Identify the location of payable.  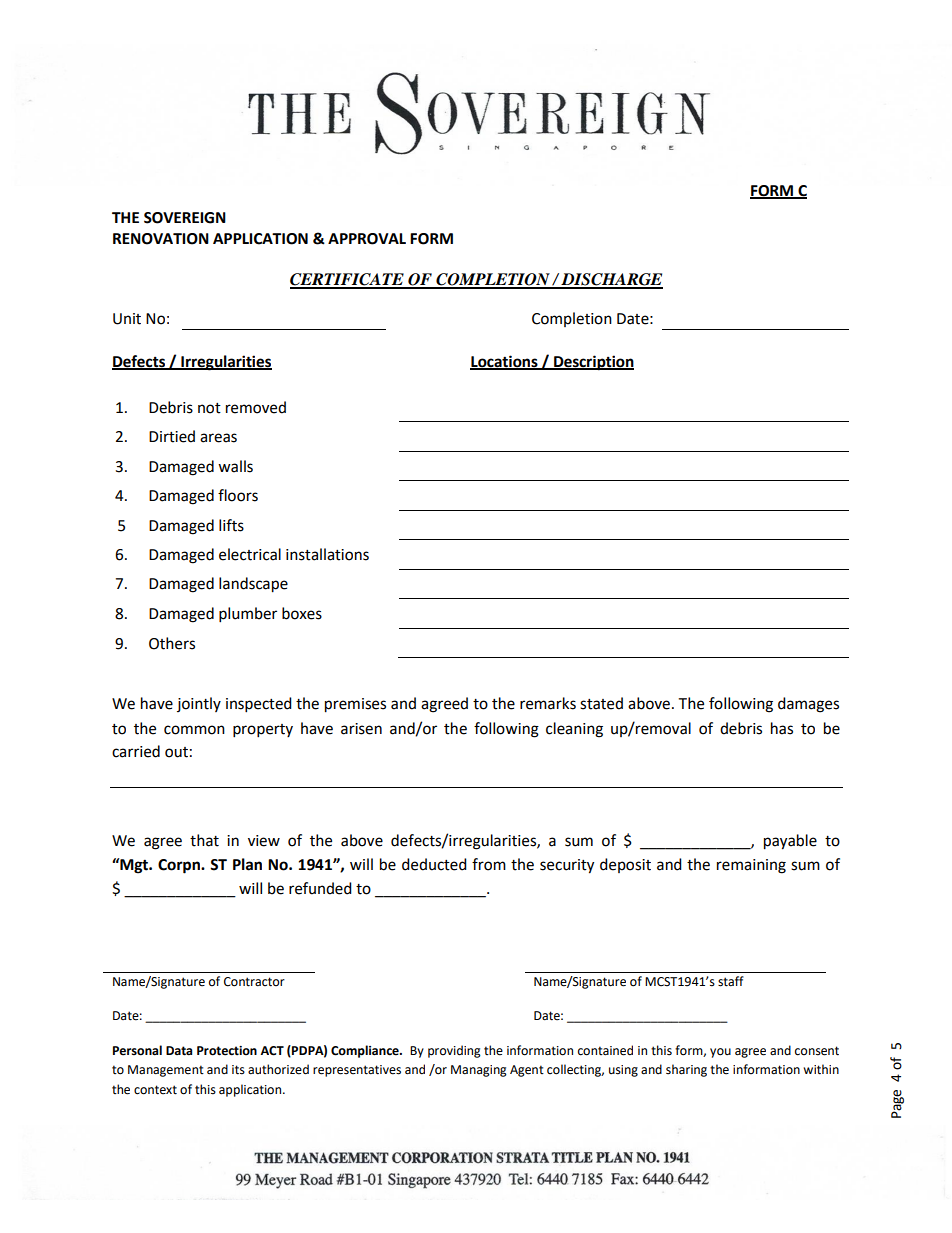
(790, 842).
